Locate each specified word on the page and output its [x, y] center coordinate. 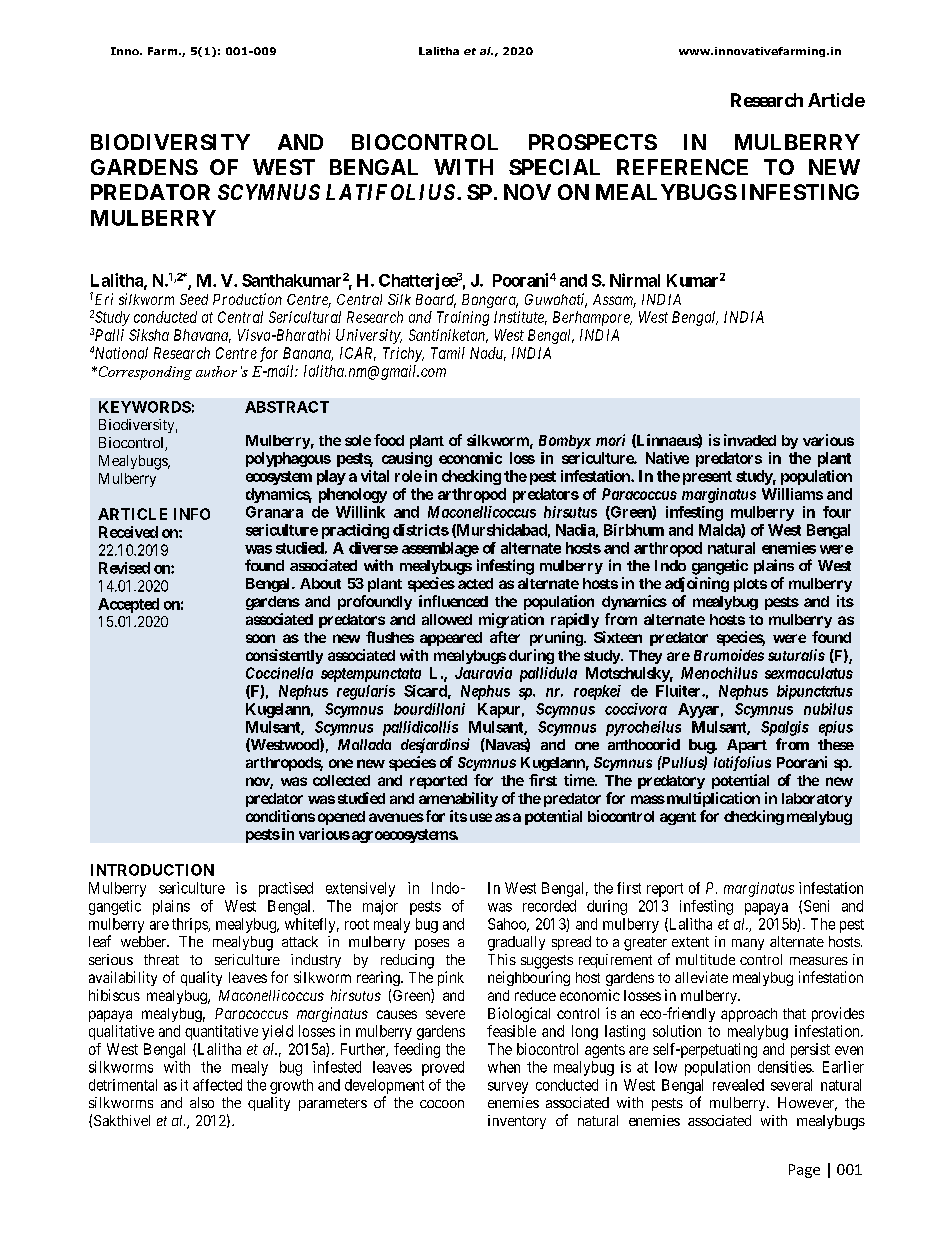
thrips [190, 925]
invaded [750, 440]
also [202, 1102]
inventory [517, 1122]
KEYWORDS [145, 407]
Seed [194, 299]
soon [260, 638]
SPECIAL [554, 167]
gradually [516, 943]
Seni [816, 906]
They [645, 657]
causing [407, 459]
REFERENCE [682, 167]
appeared [451, 639]
